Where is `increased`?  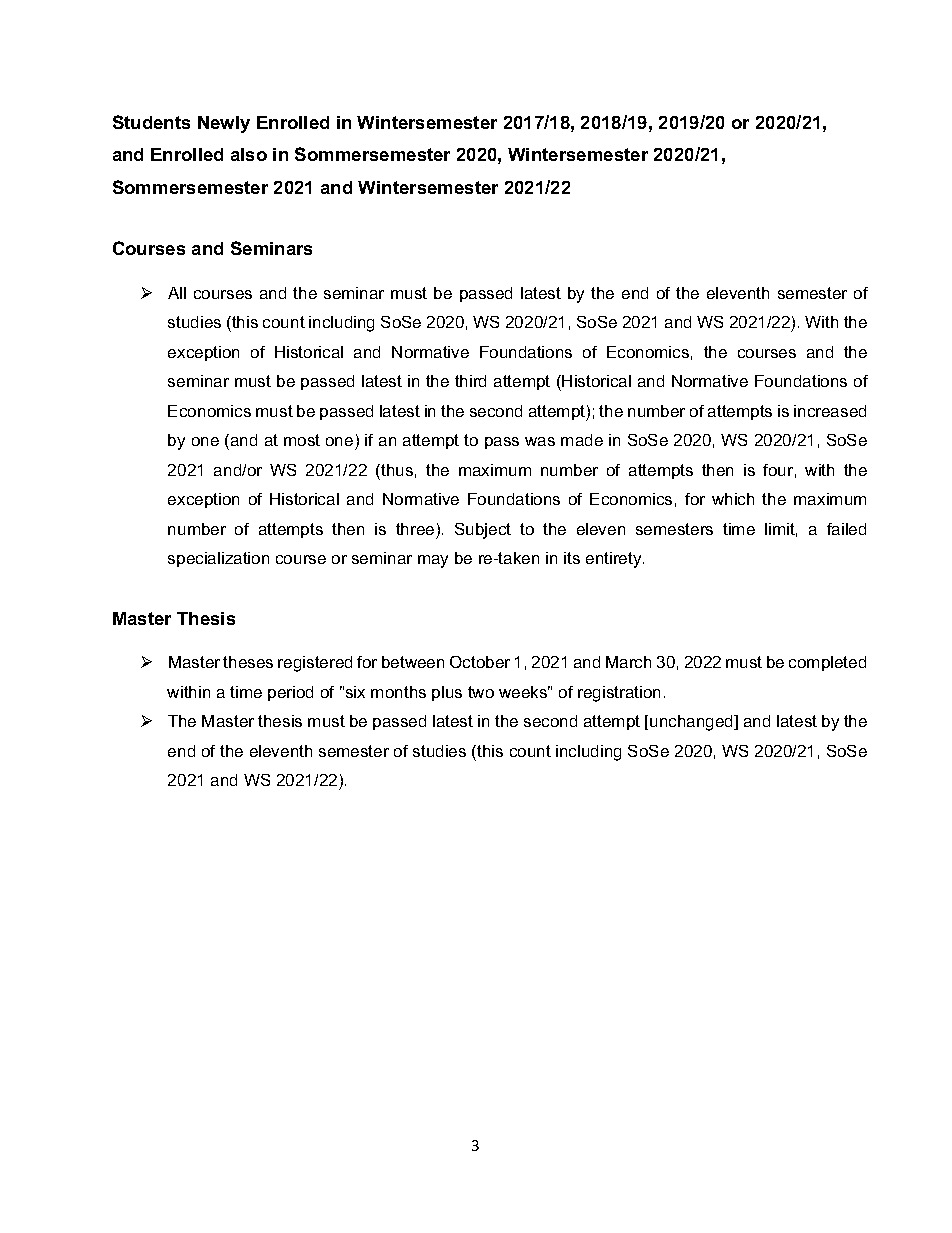
increased is located at coordinates (830, 411).
